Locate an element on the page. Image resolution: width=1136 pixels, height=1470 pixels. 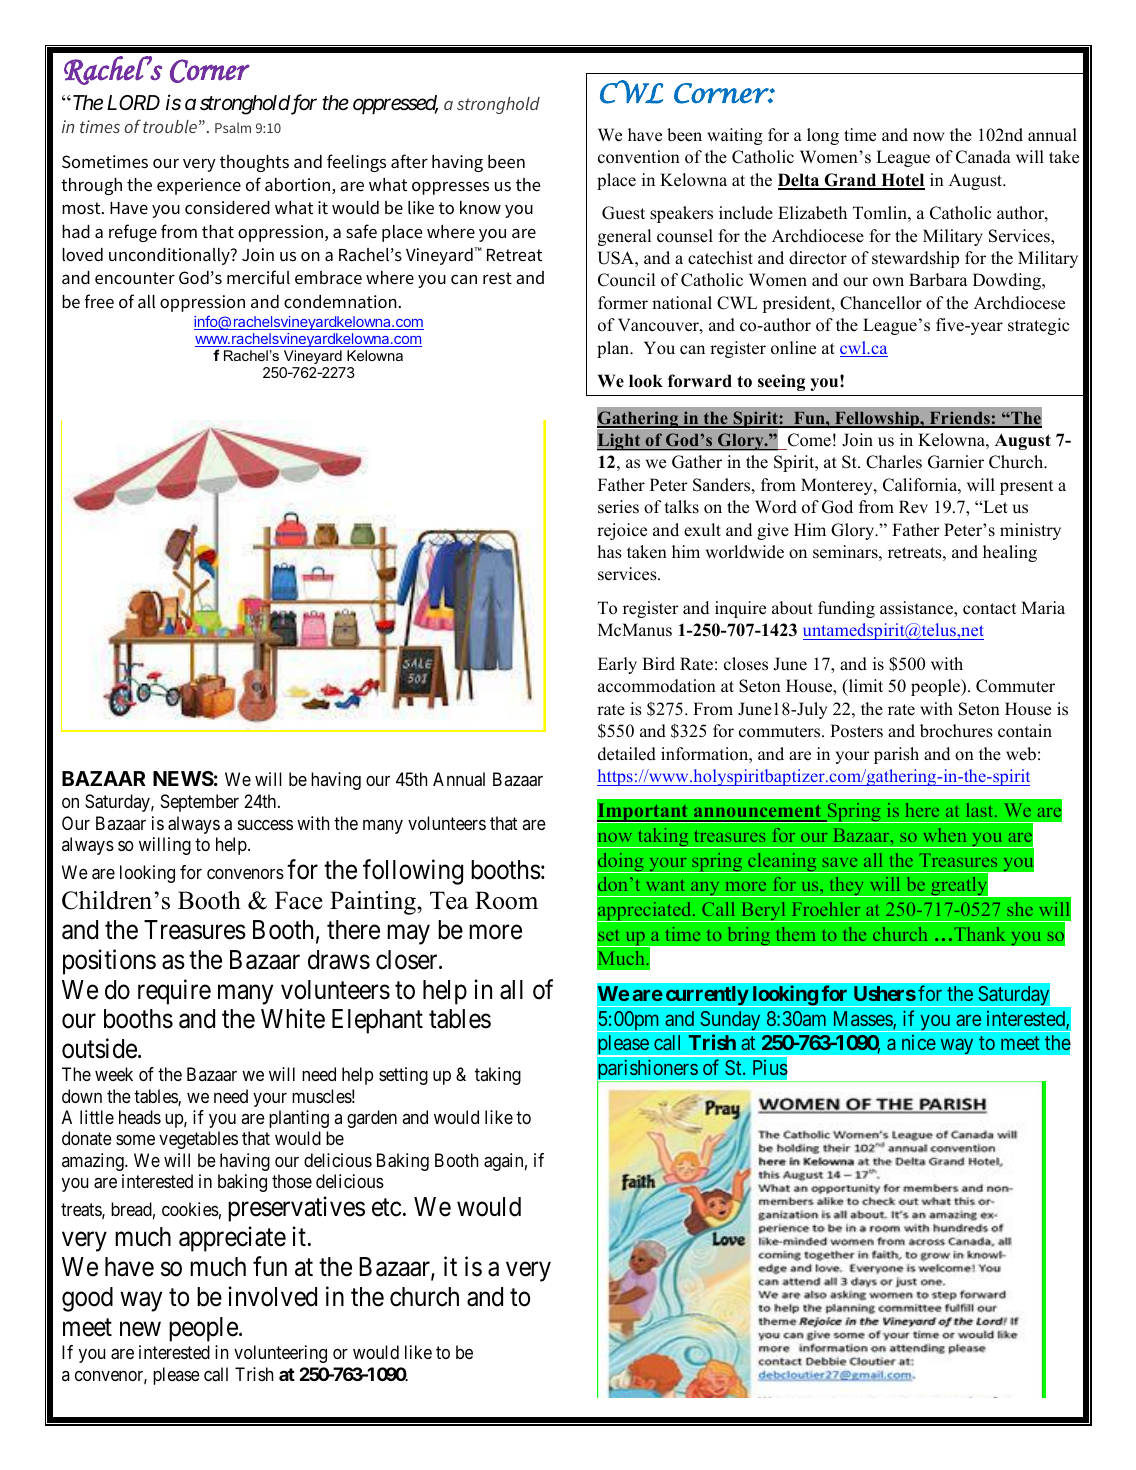
Room is located at coordinates (506, 900).
